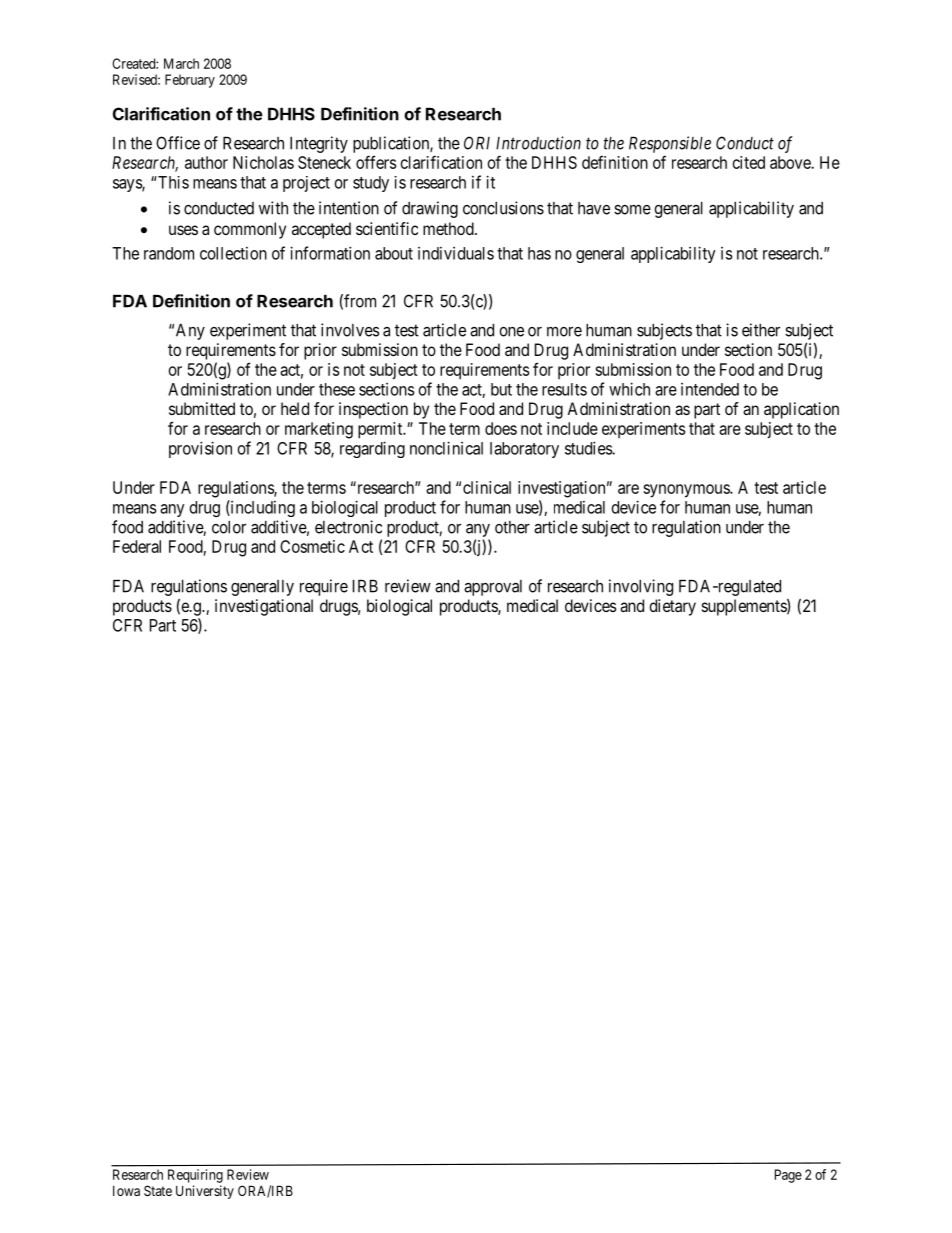 This screenshot has width=952, height=1233. Describe the element at coordinates (501, 428) in the screenshot. I see `does` at that location.
